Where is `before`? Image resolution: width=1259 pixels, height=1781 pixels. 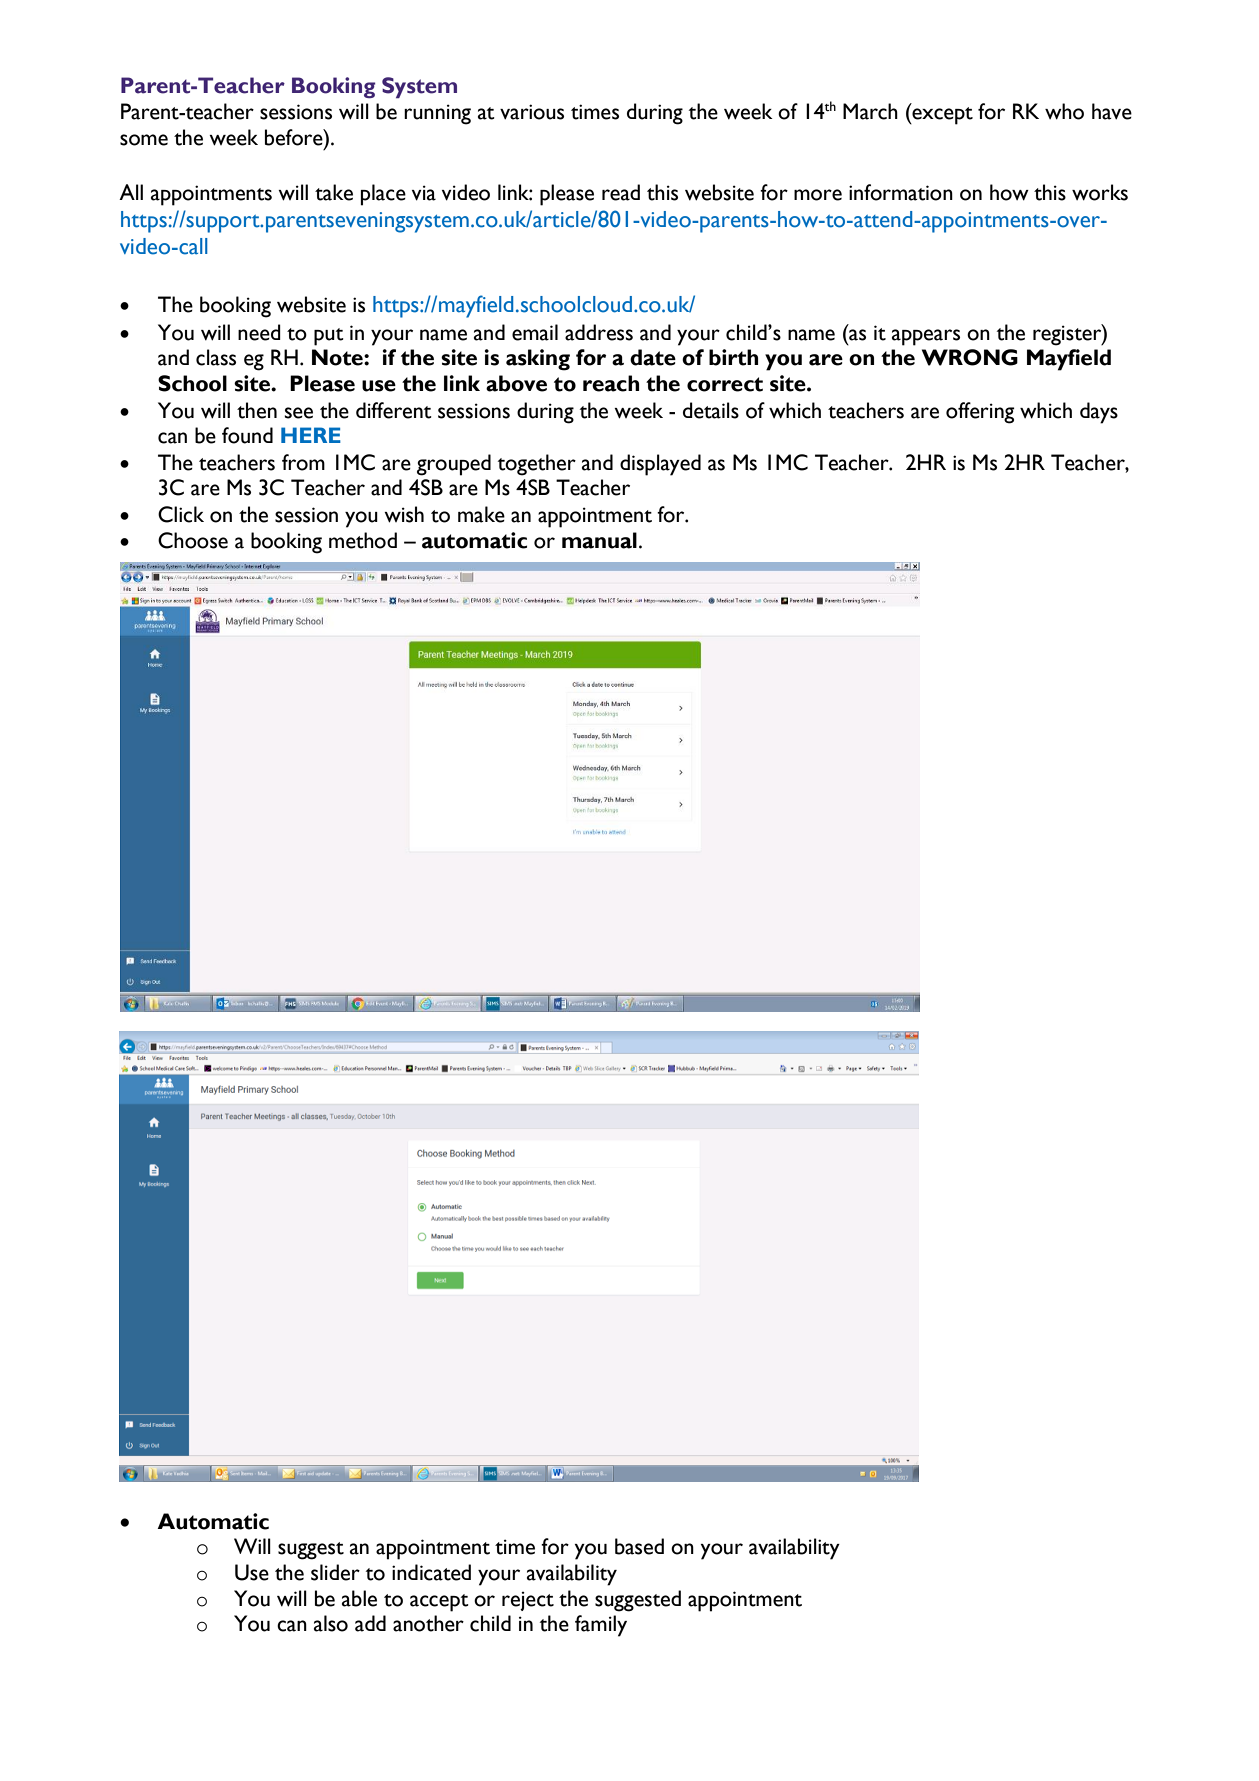
before is located at coordinates (295, 137).
